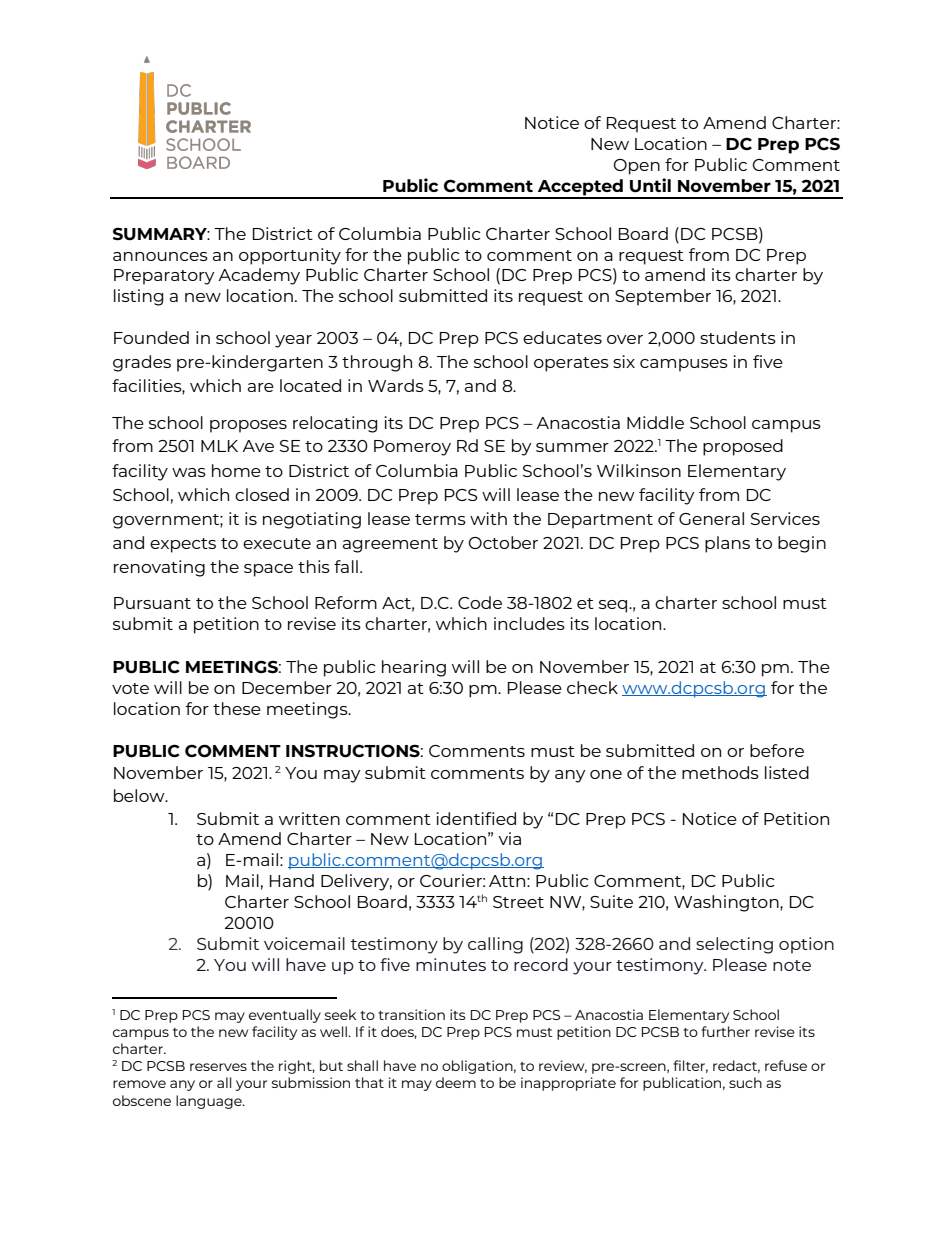 This screenshot has height=1233, width=952. What do you see at coordinates (152, 603) in the screenshot?
I see `Pursuant` at bounding box center [152, 603].
